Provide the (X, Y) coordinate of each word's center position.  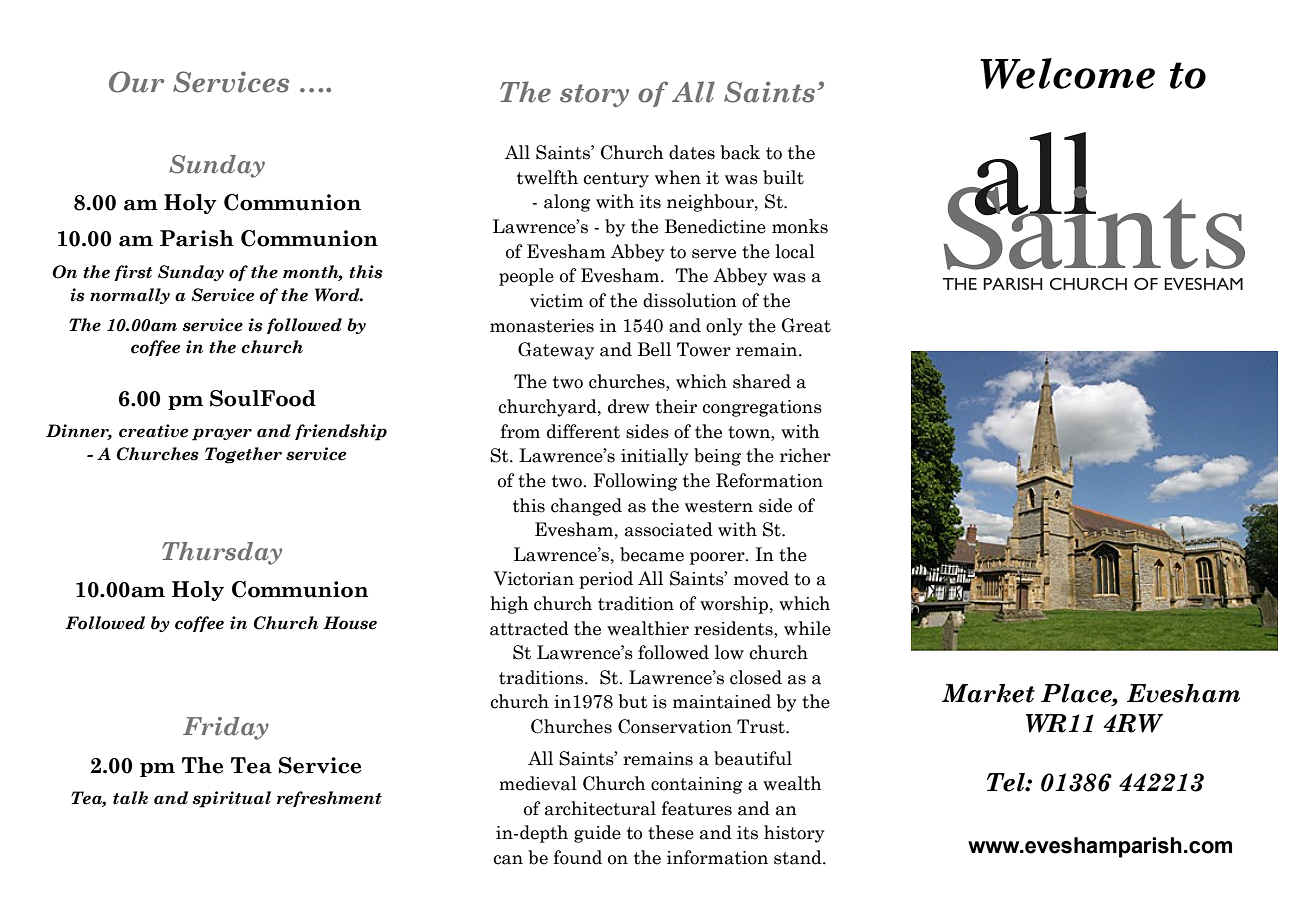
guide (597, 834)
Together (243, 455)
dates (692, 152)
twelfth (547, 177)
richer (805, 455)
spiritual (232, 799)
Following (635, 482)
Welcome (1067, 73)
